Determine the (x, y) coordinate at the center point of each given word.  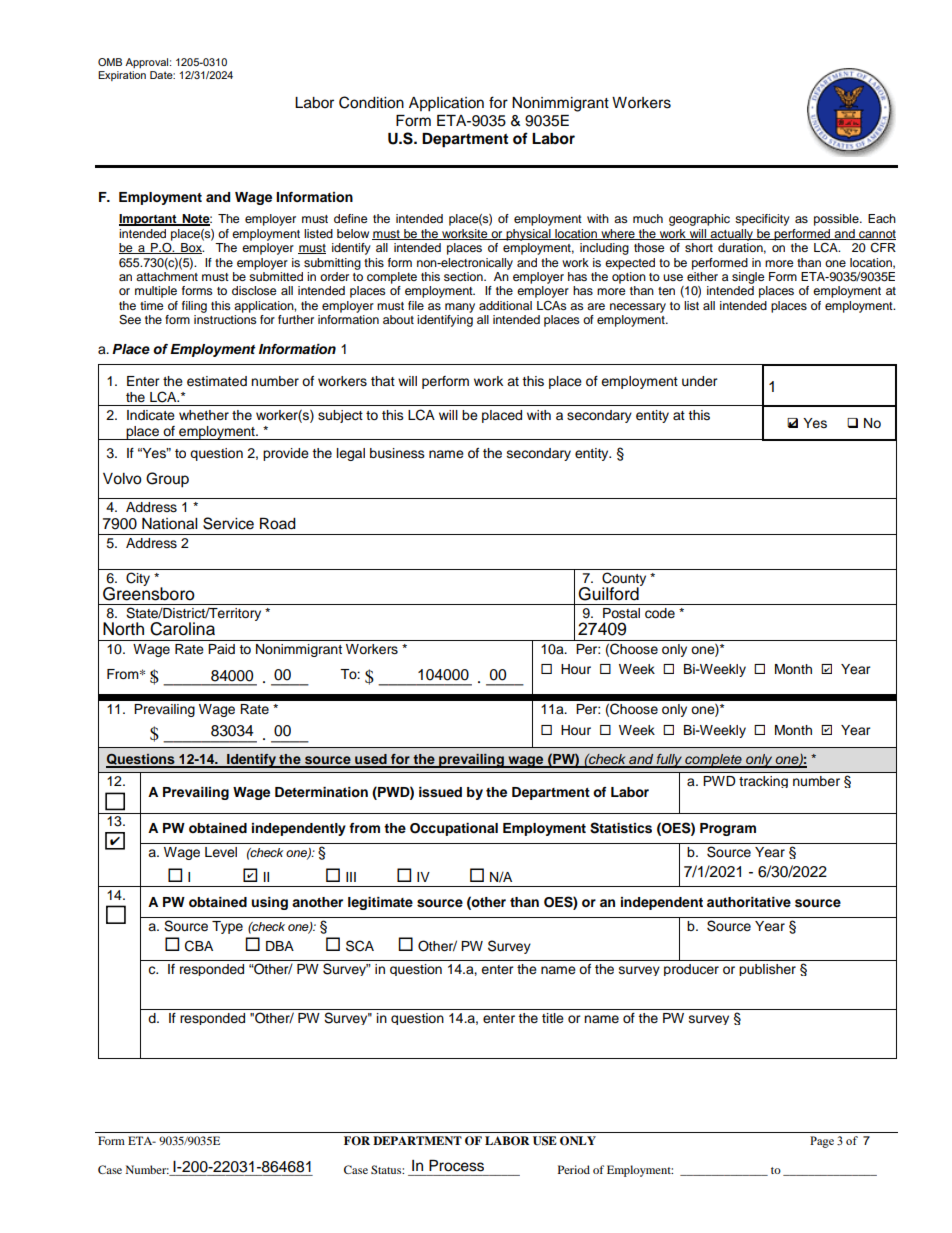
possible (837, 220)
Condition (371, 102)
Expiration (122, 76)
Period (574, 1169)
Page (822, 1142)
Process (456, 1166)
